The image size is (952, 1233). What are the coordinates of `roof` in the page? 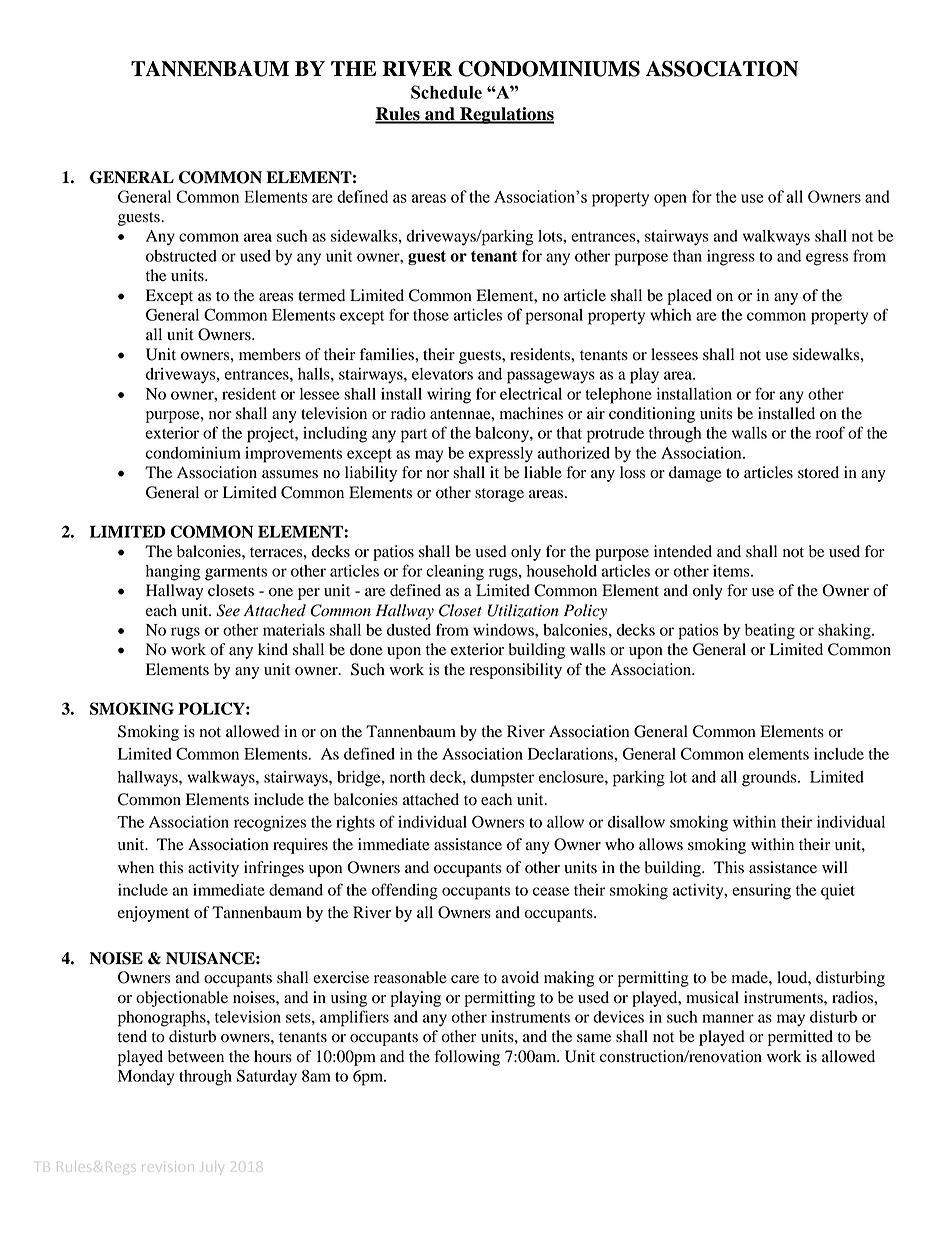 It's located at (830, 432).
